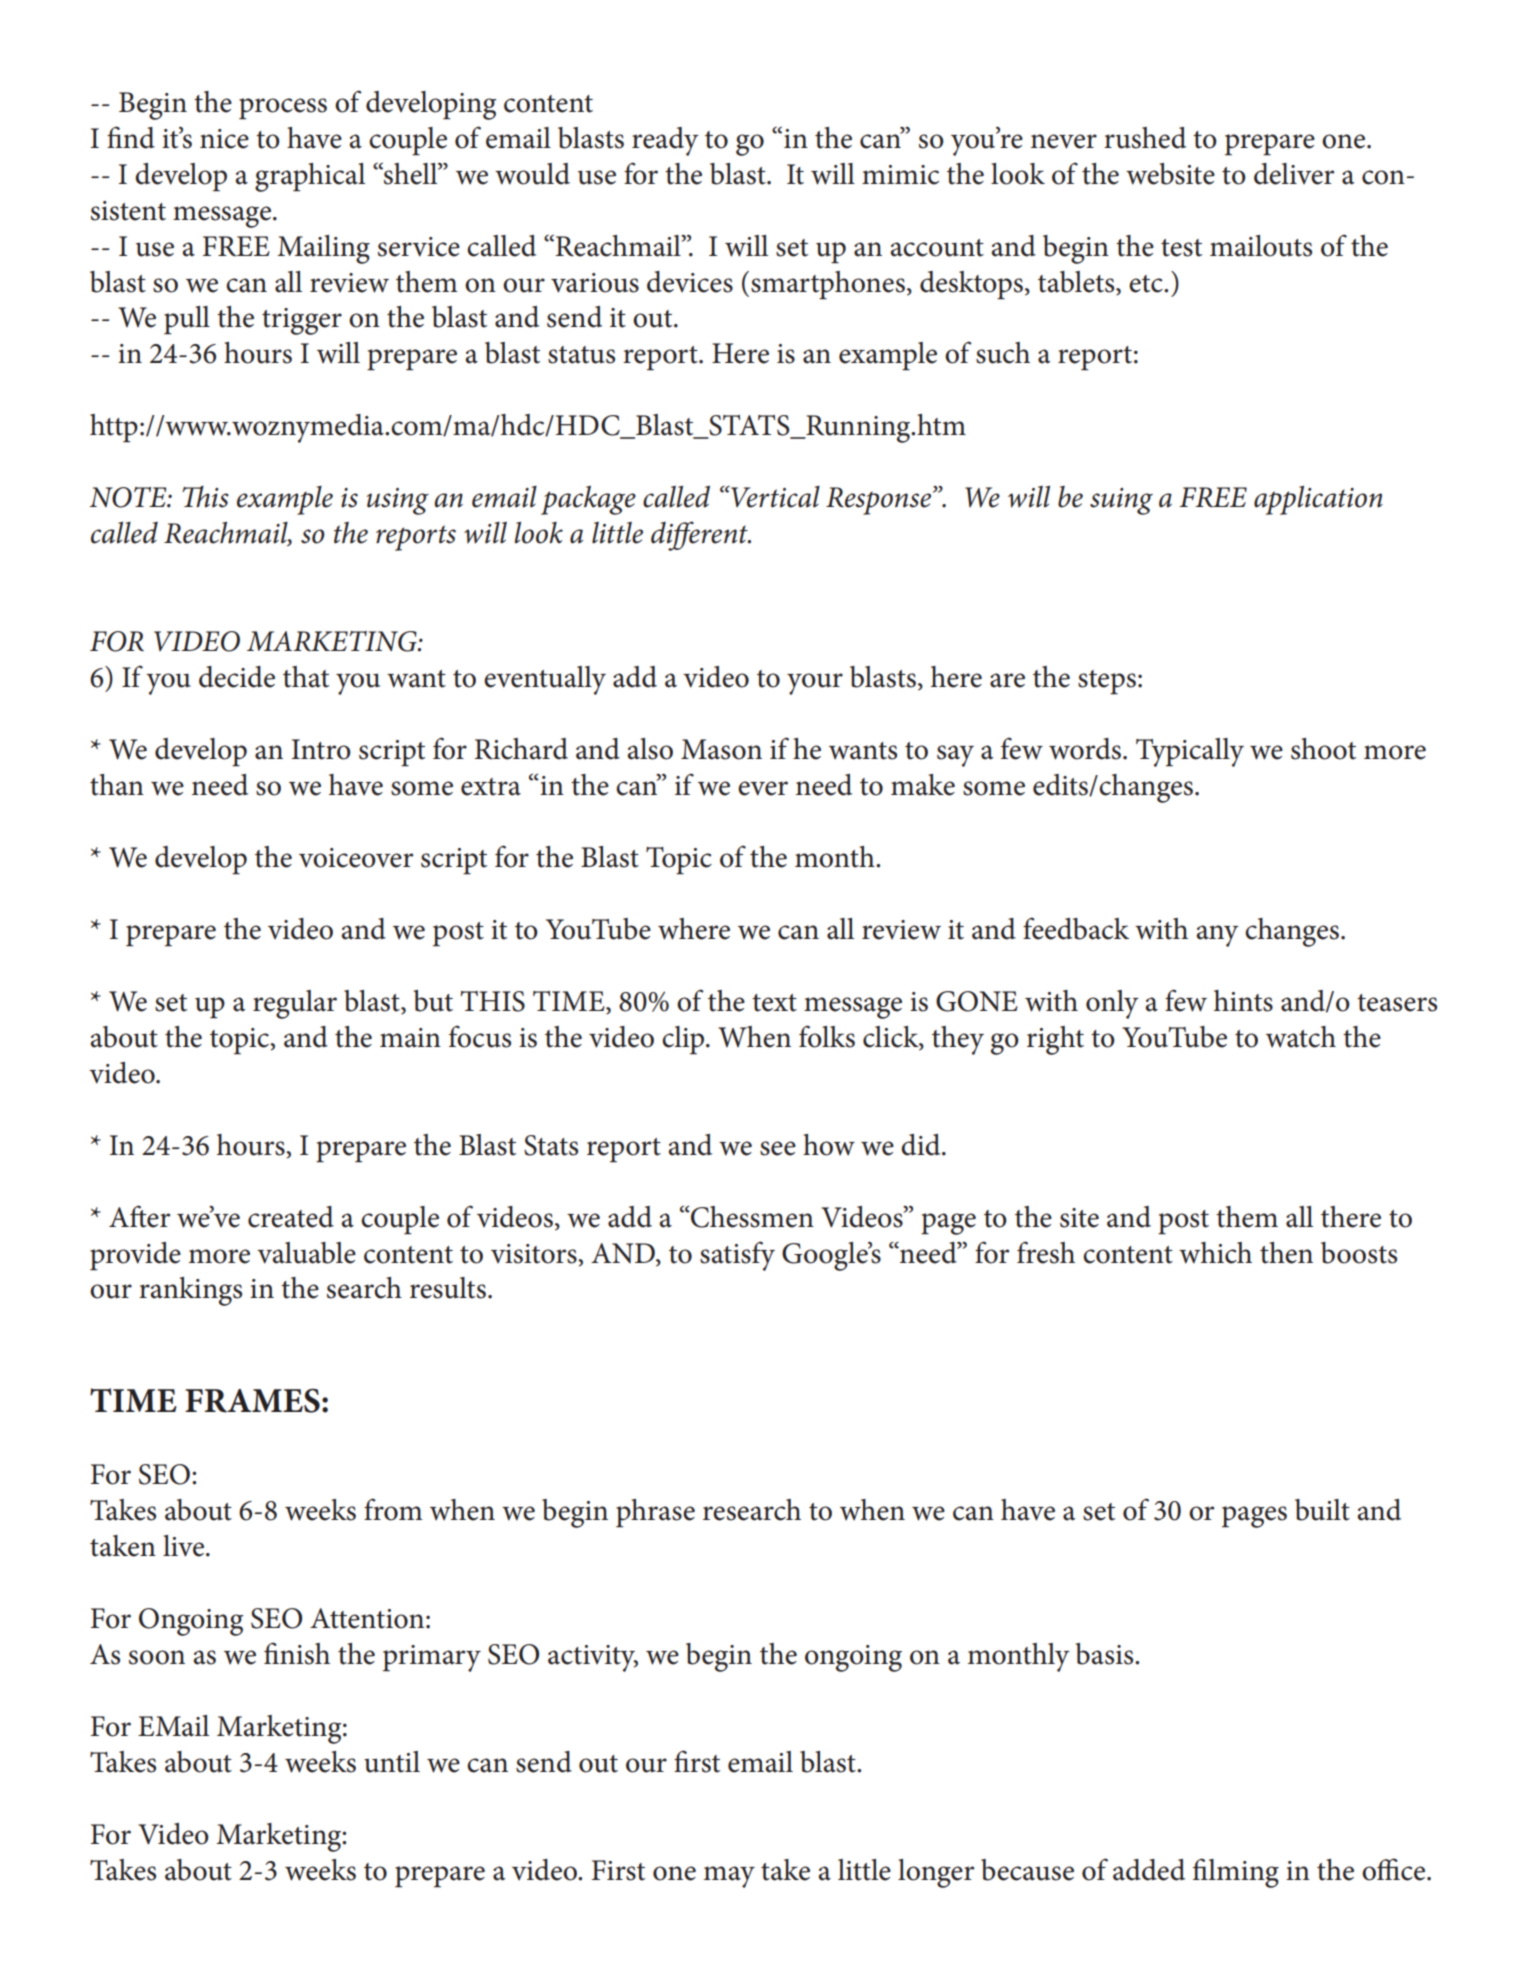  I want to click on hints, so click(1243, 1001).
